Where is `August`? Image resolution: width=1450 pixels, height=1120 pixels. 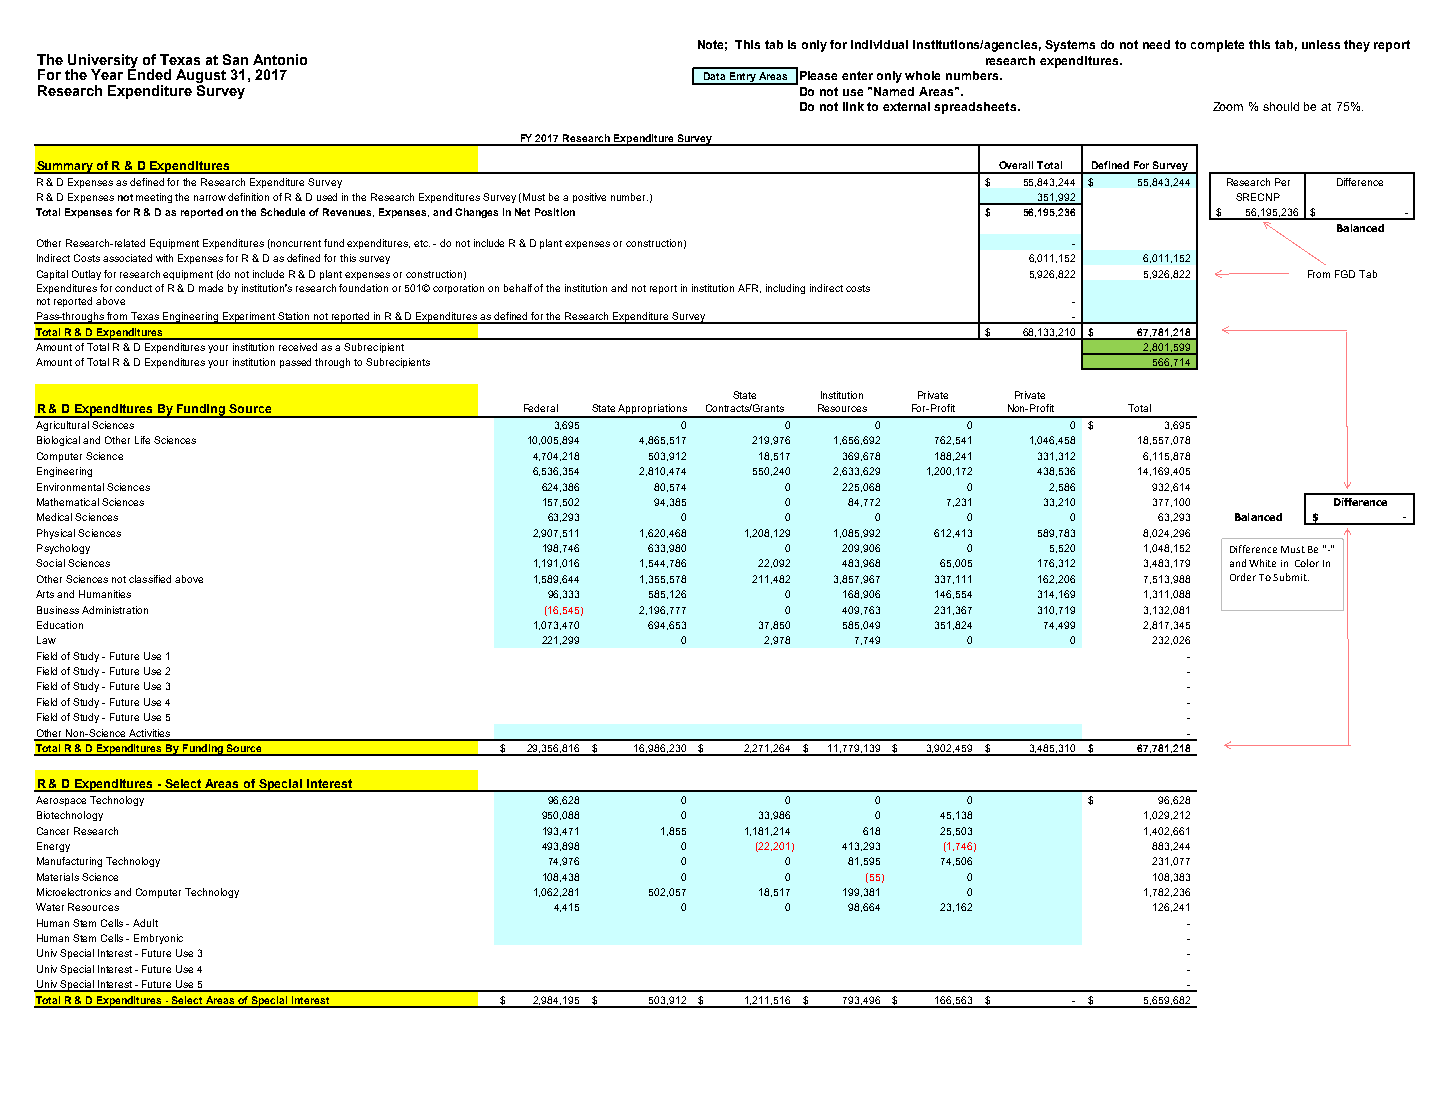 August is located at coordinates (201, 77).
